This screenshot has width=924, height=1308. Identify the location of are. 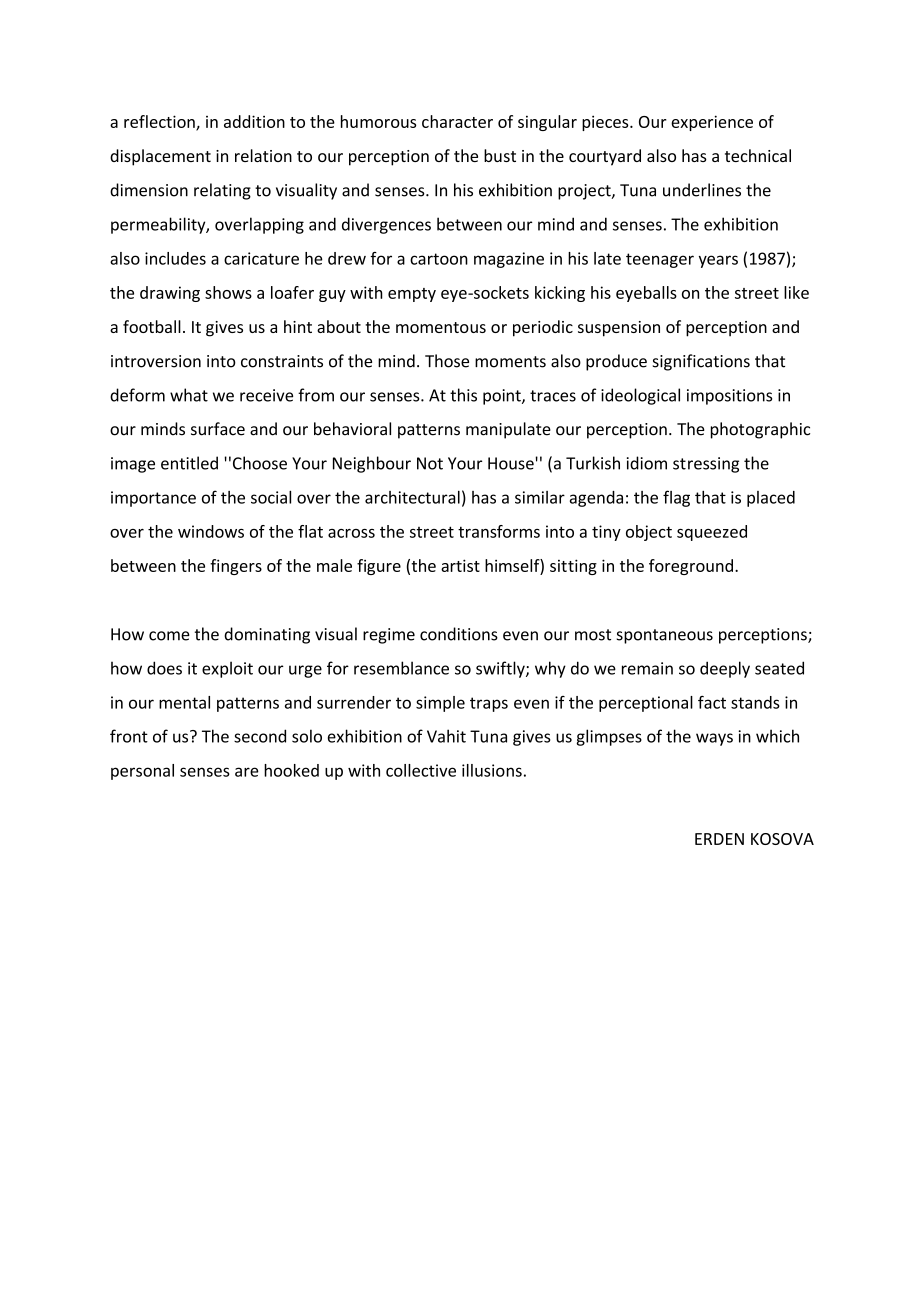
(247, 772).
